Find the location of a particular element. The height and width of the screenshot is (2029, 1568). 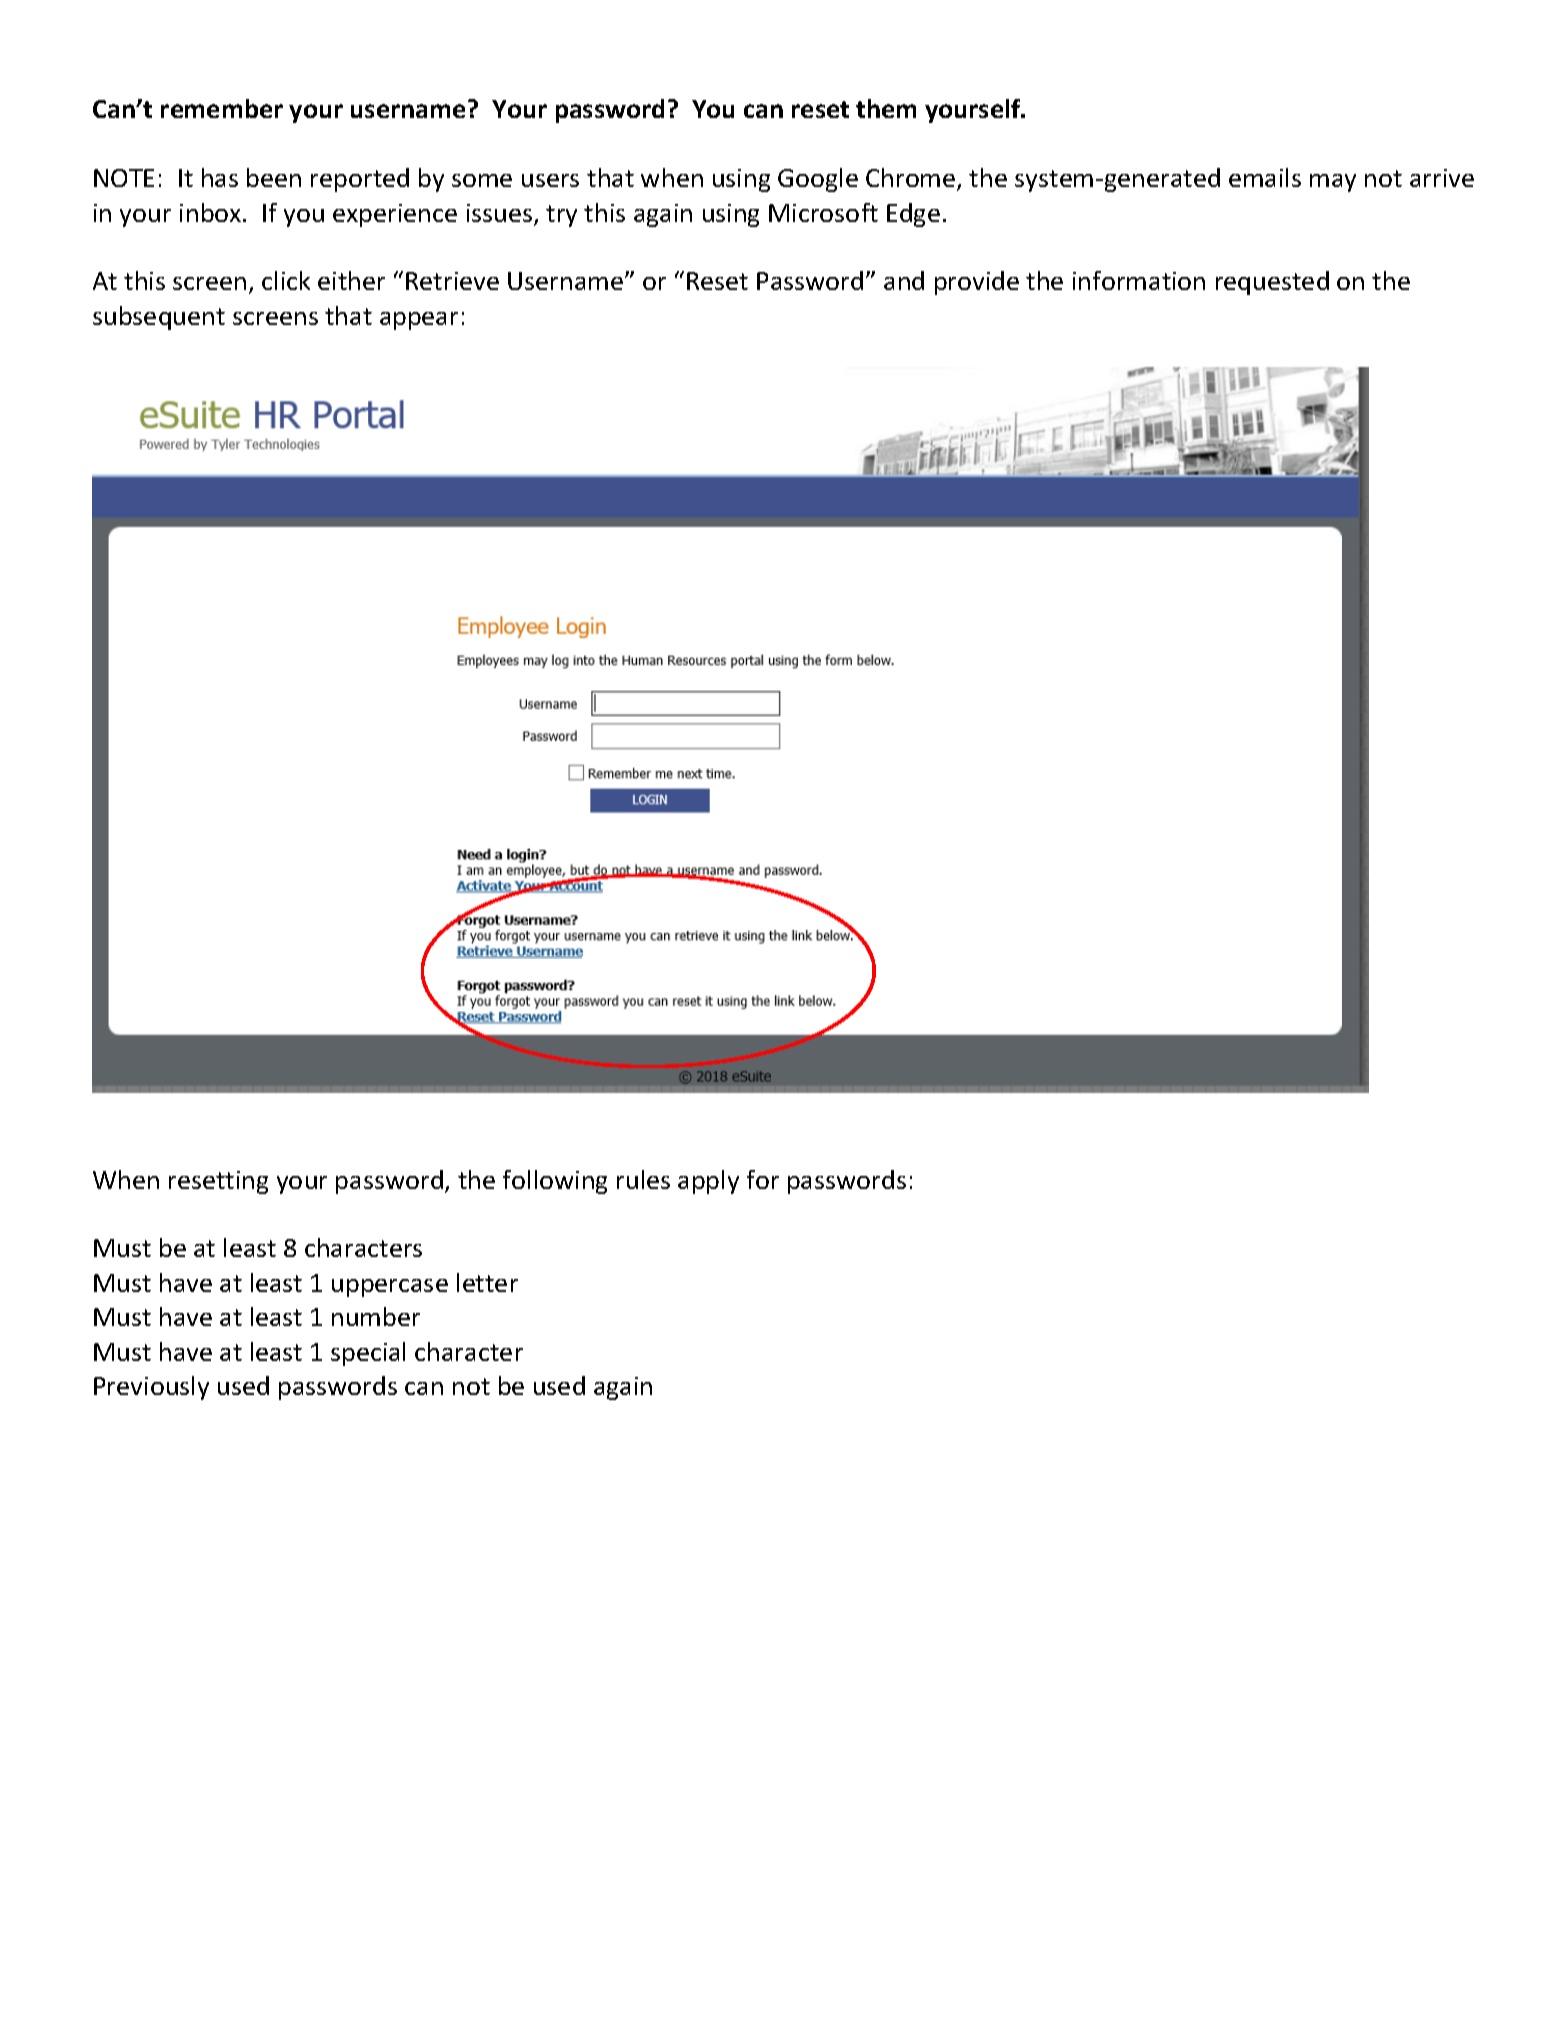

Google is located at coordinates (818, 180).
